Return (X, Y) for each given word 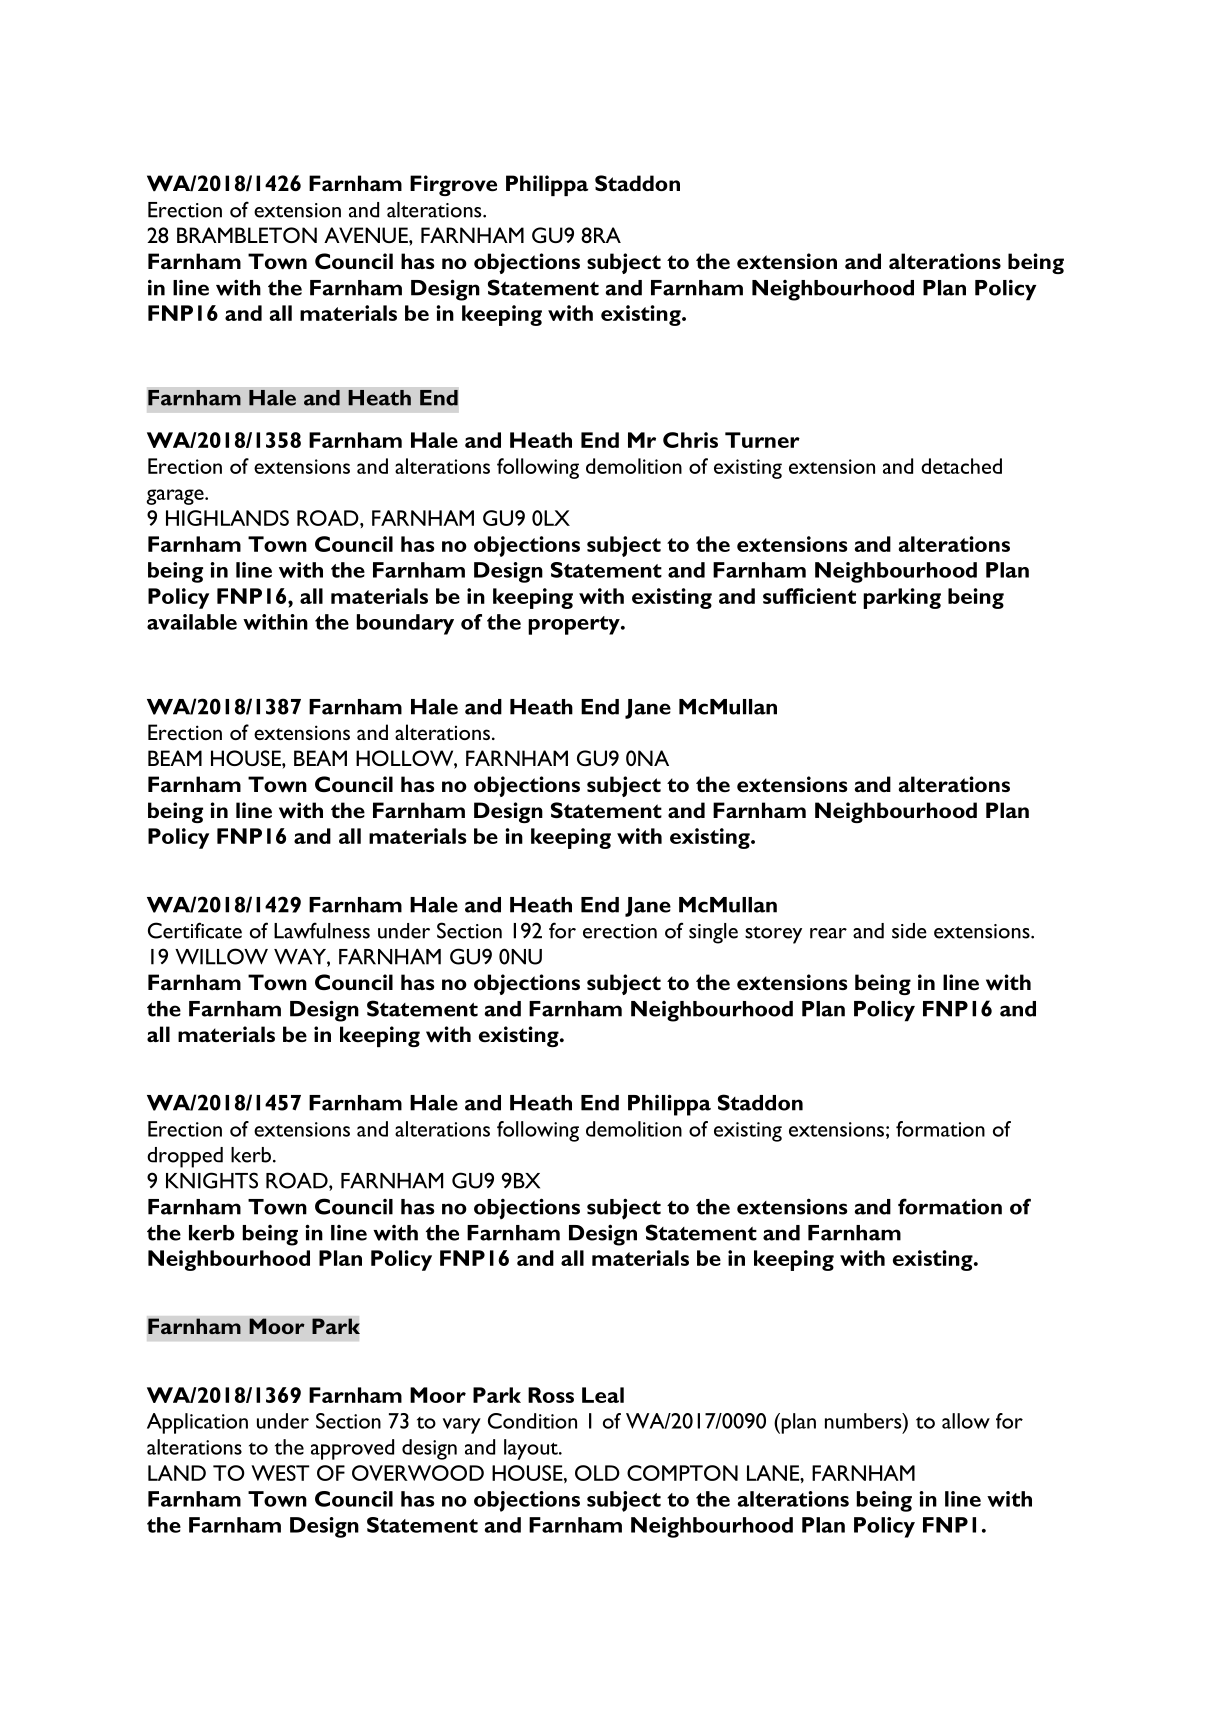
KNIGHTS (212, 1180)
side (909, 931)
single (713, 933)
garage (176, 497)
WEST (280, 1473)
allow (966, 1421)
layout (532, 1449)
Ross (551, 1395)
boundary (405, 624)
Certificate (195, 930)
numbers (864, 1421)
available (192, 622)
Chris (690, 440)
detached (961, 466)
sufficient (809, 596)
